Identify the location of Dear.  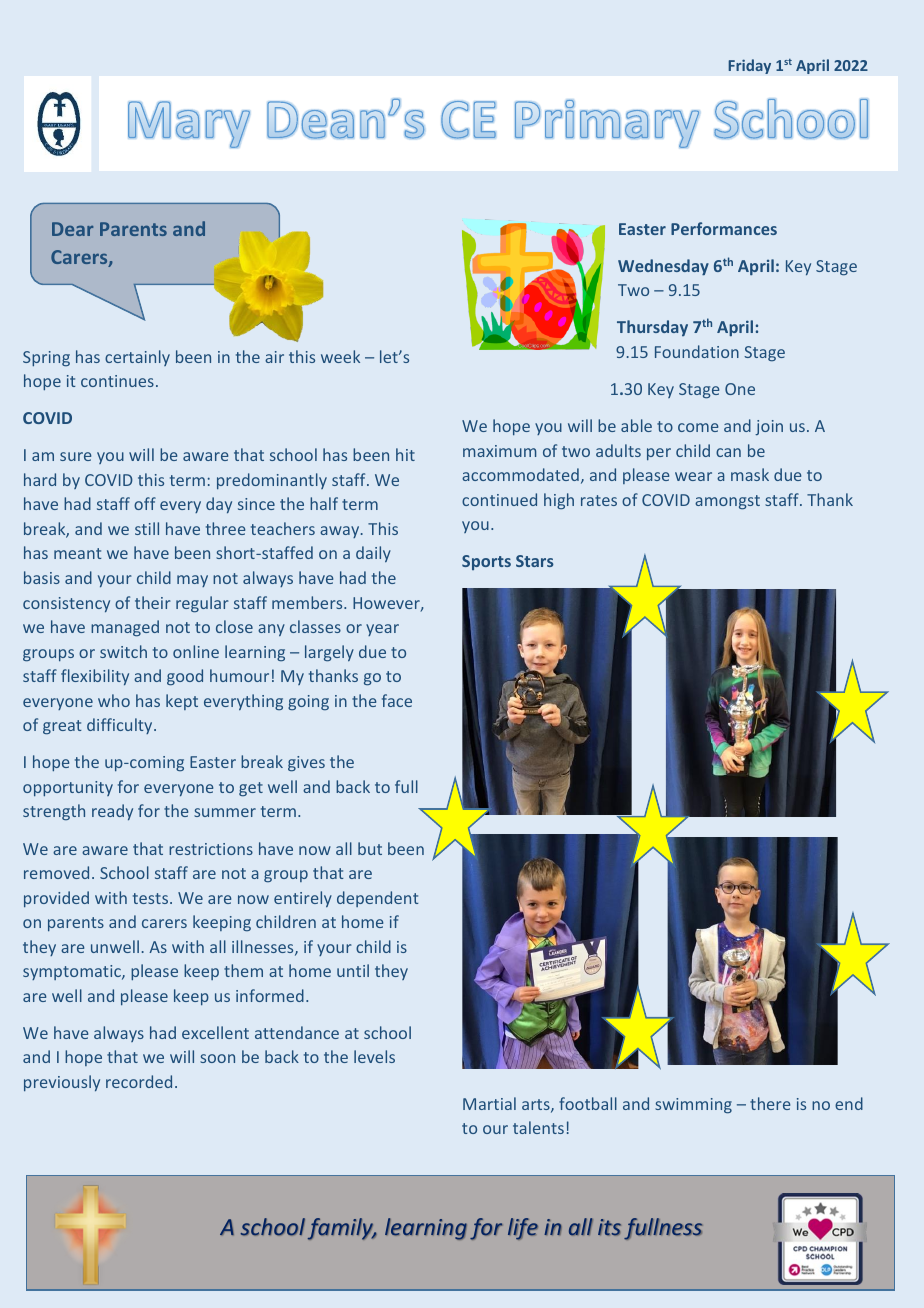
(72, 229).
